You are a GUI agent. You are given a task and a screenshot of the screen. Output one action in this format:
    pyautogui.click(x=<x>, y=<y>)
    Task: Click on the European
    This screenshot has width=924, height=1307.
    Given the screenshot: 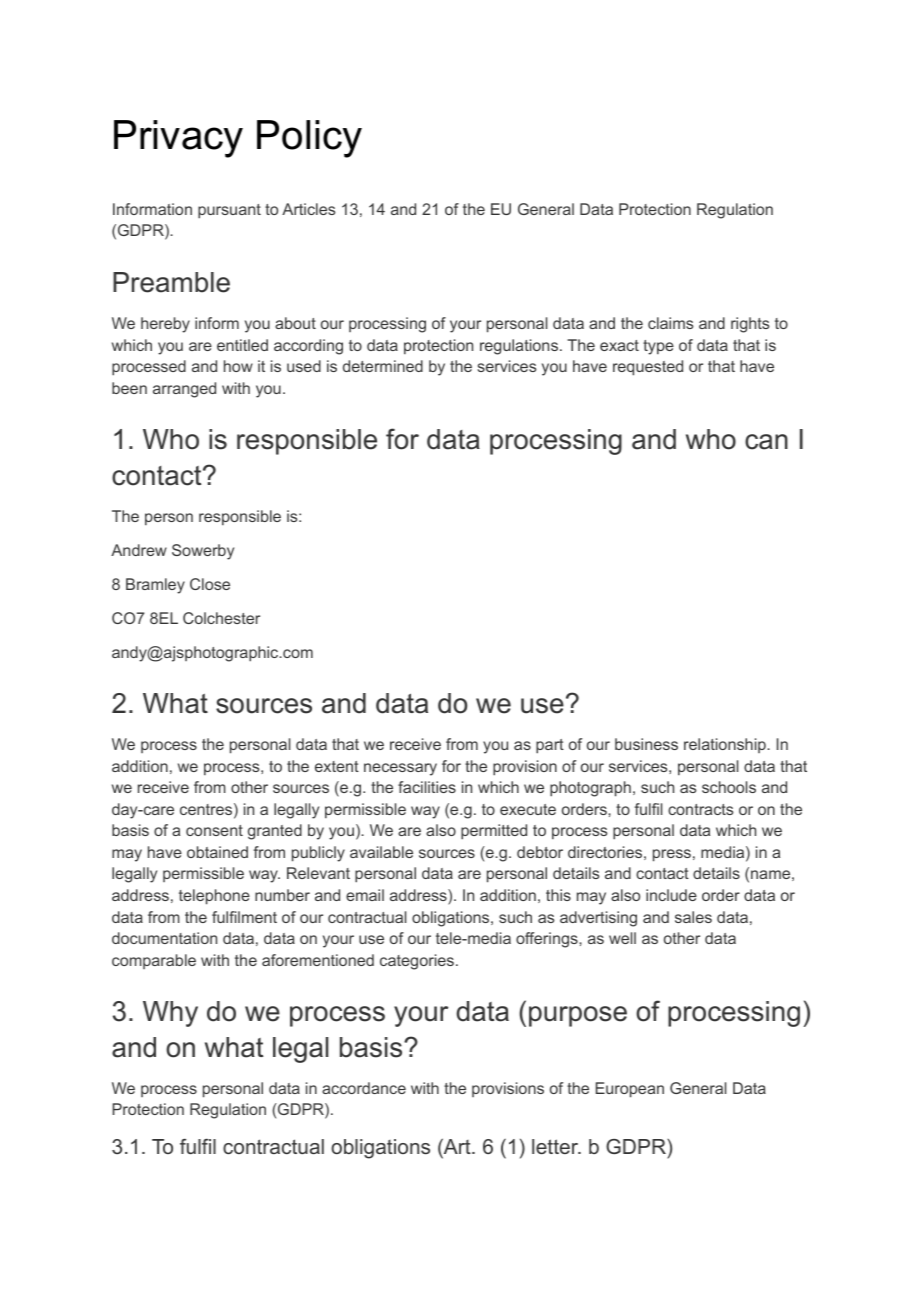 What is the action you would take?
    pyautogui.click(x=630, y=1090)
